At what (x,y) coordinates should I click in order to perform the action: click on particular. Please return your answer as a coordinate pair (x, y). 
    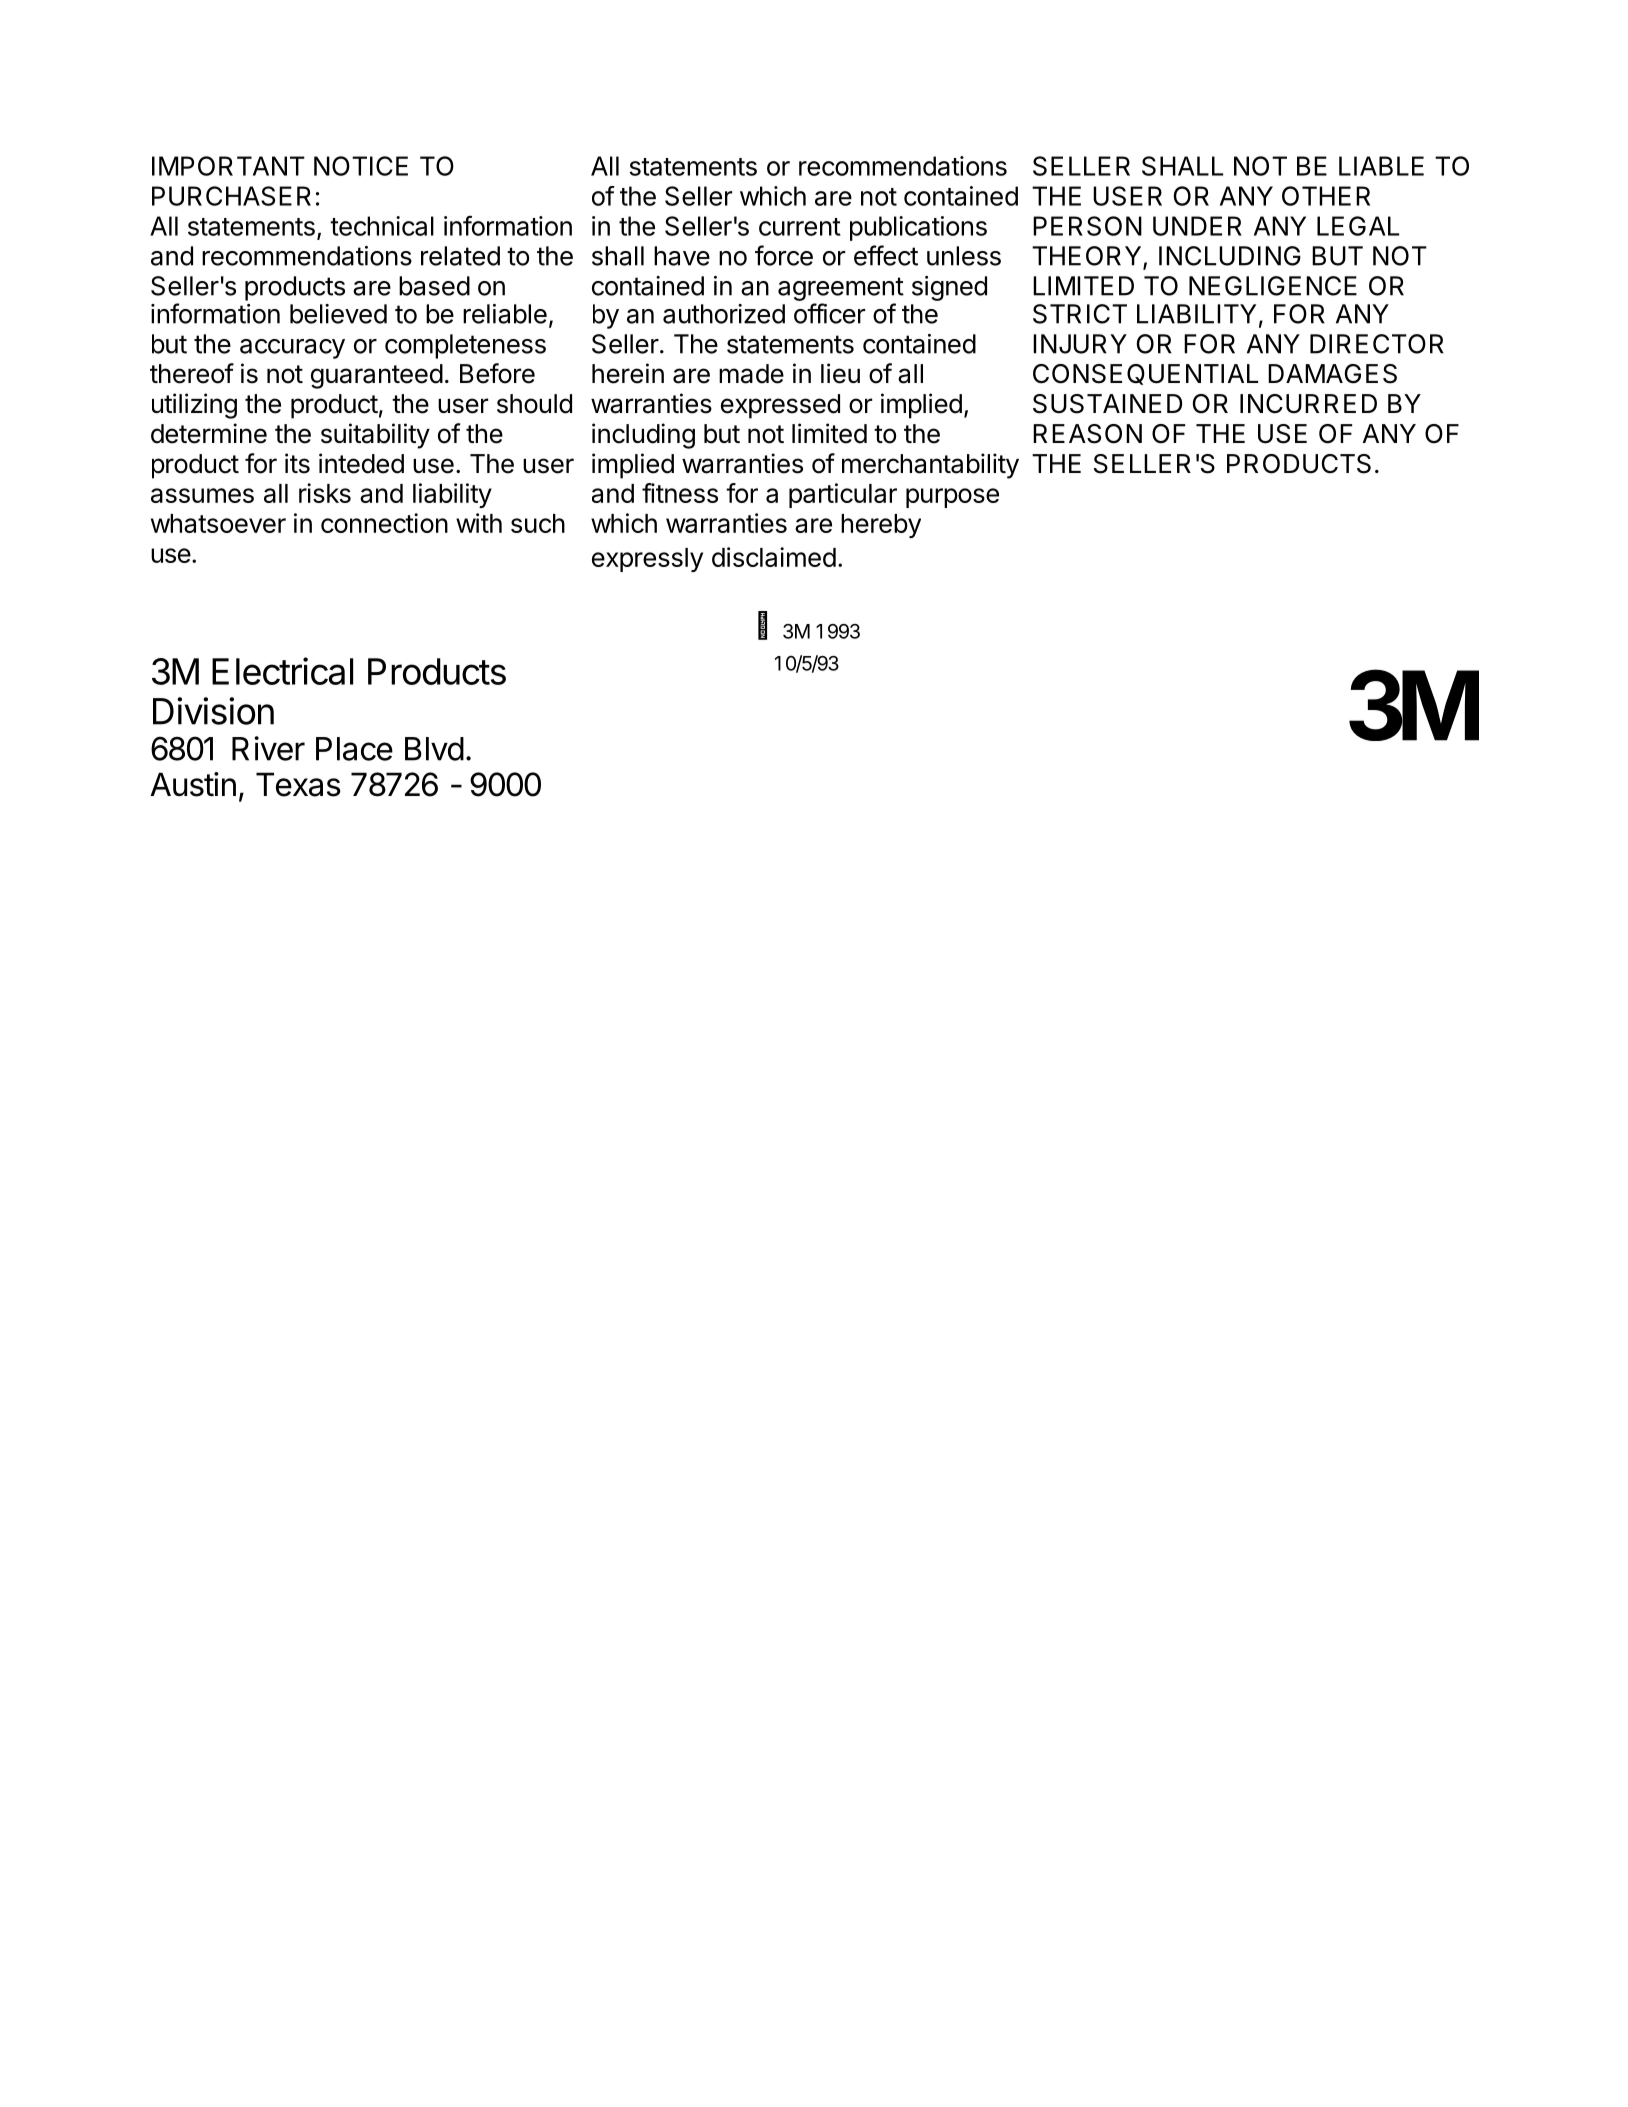
    Looking at the image, I should click on (843, 495).
